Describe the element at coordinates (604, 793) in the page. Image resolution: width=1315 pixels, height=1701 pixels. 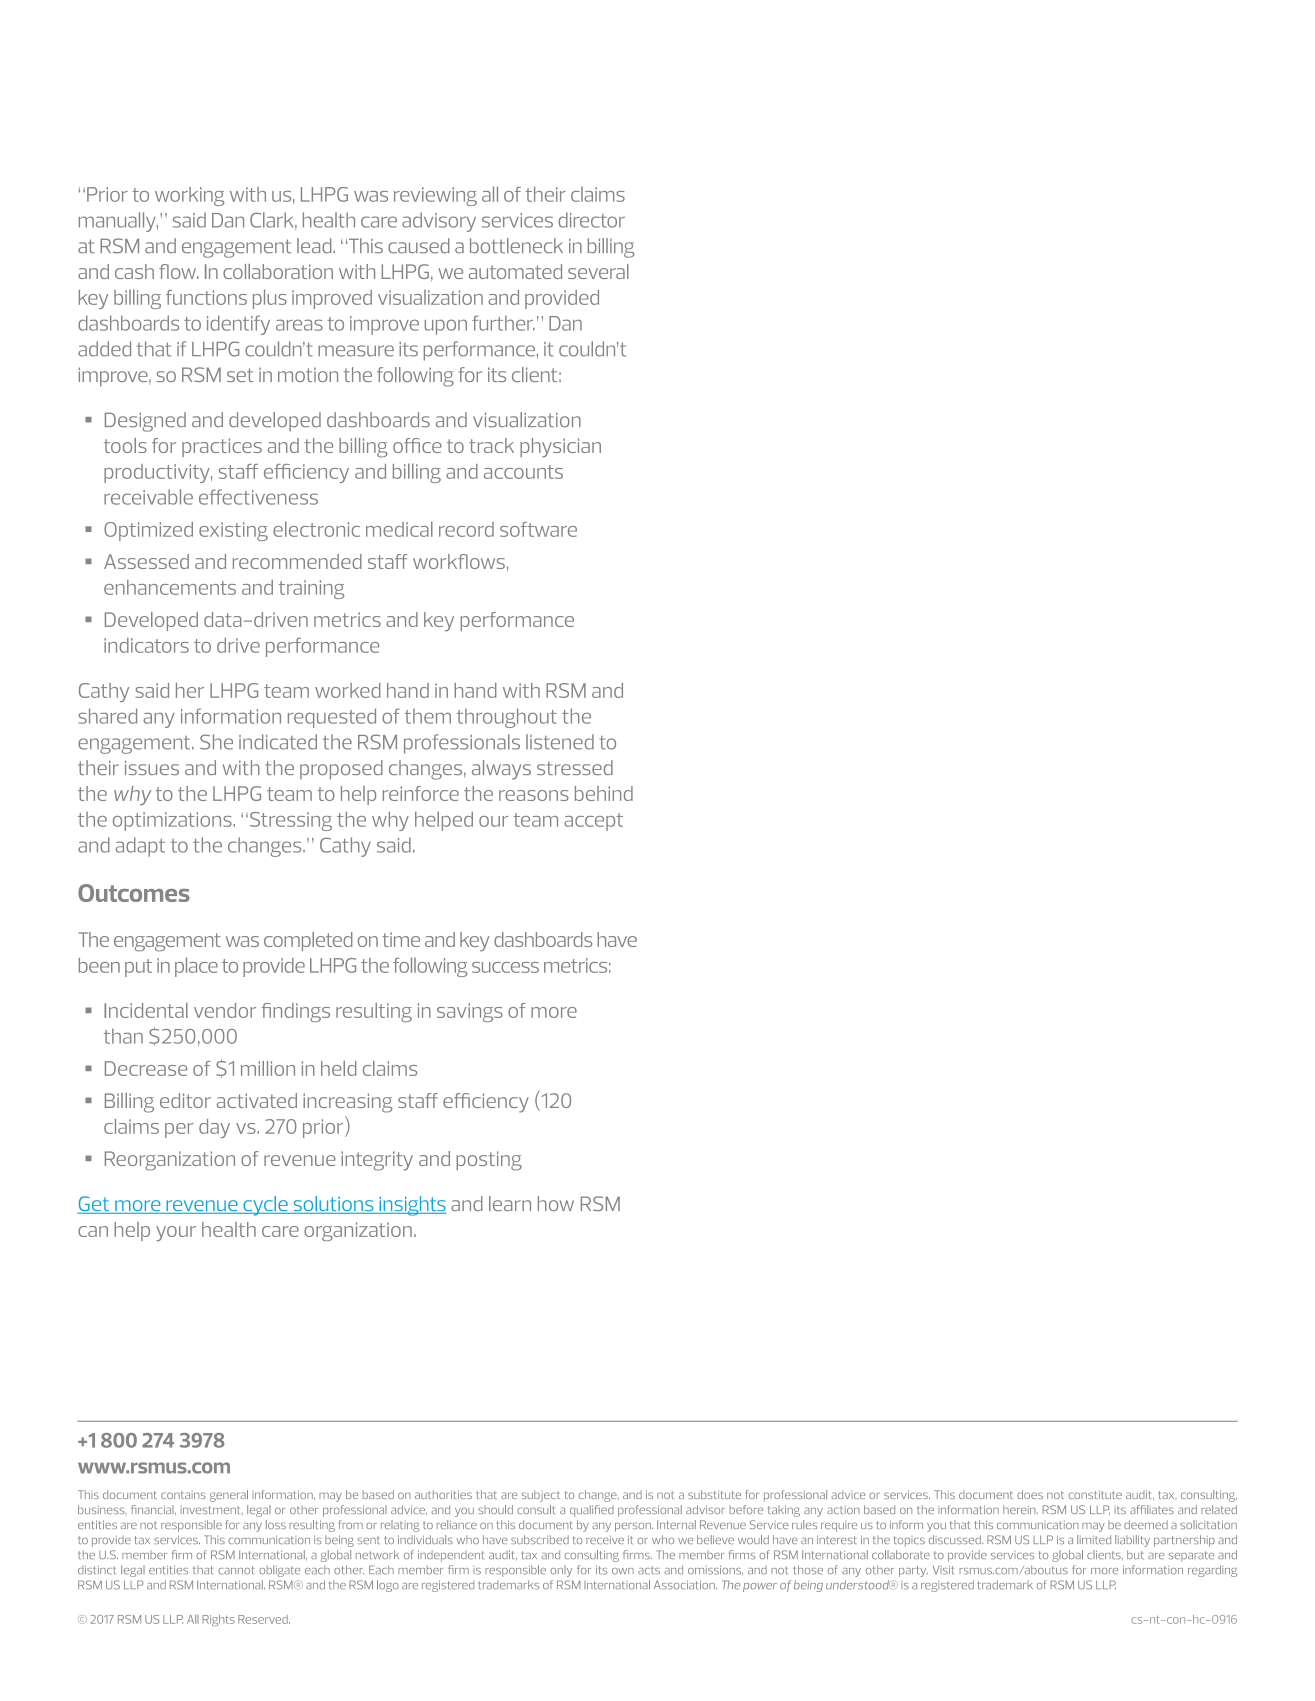
I see `behind` at that location.
